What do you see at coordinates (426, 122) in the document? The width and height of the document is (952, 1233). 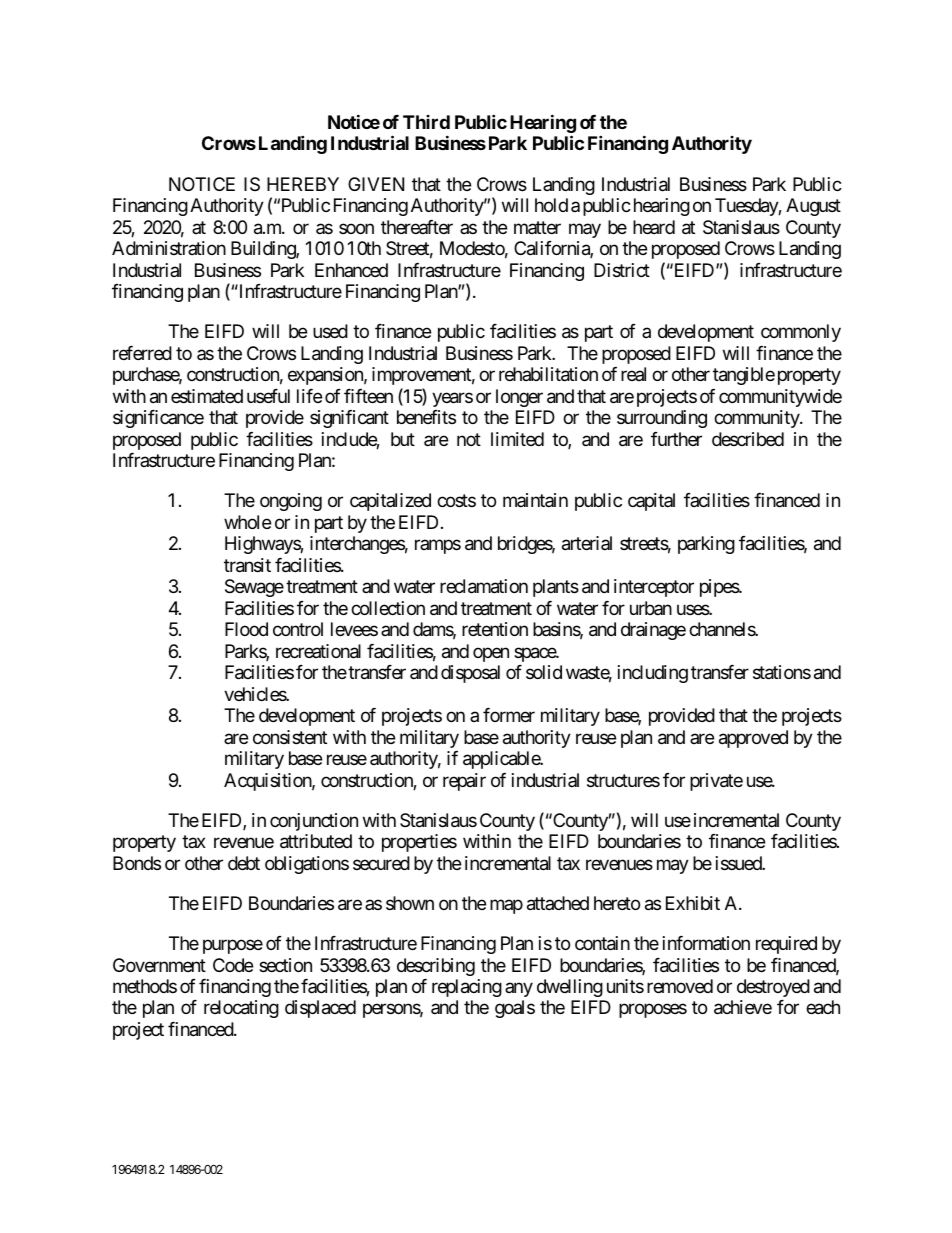 I see `Third` at bounding box center [426, 122].
